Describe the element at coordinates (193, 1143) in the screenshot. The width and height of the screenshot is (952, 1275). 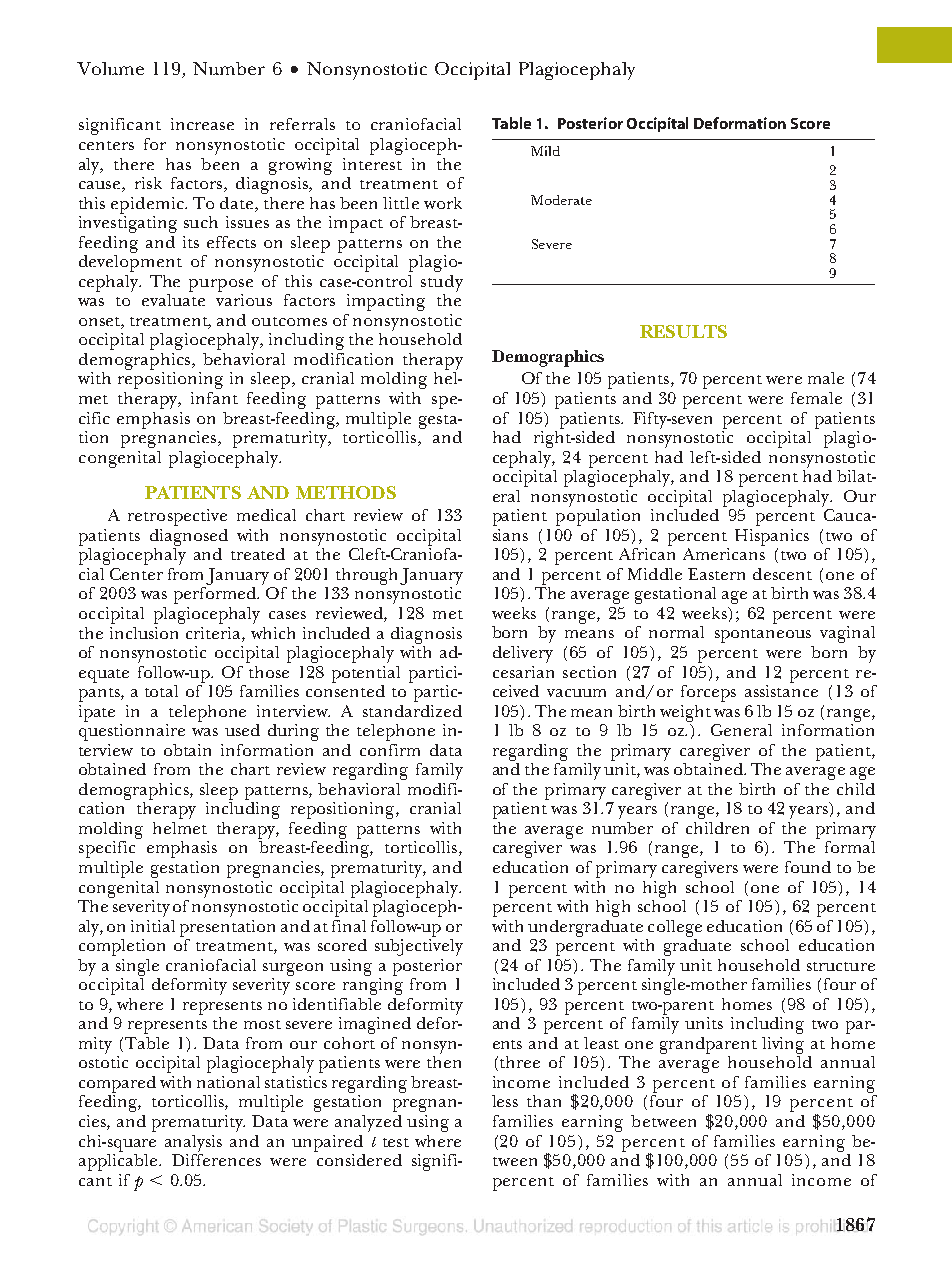
I see `analysis` at that location.
